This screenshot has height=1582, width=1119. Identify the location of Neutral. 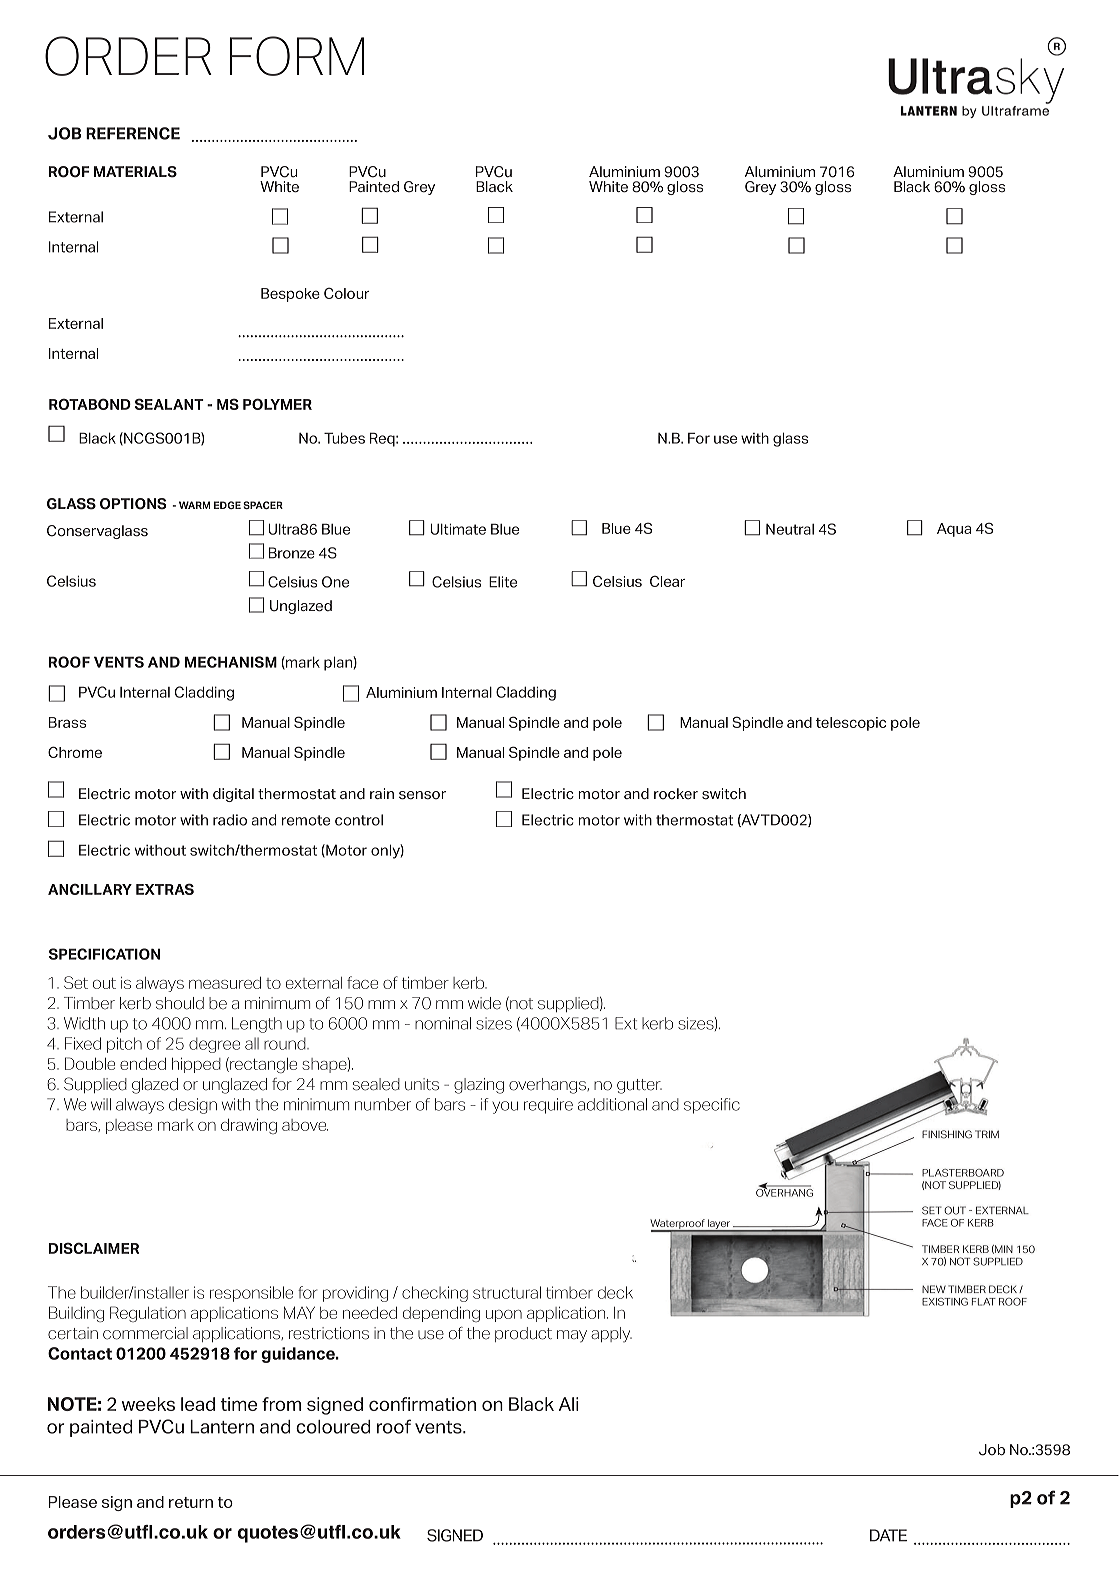
(790, 529).
